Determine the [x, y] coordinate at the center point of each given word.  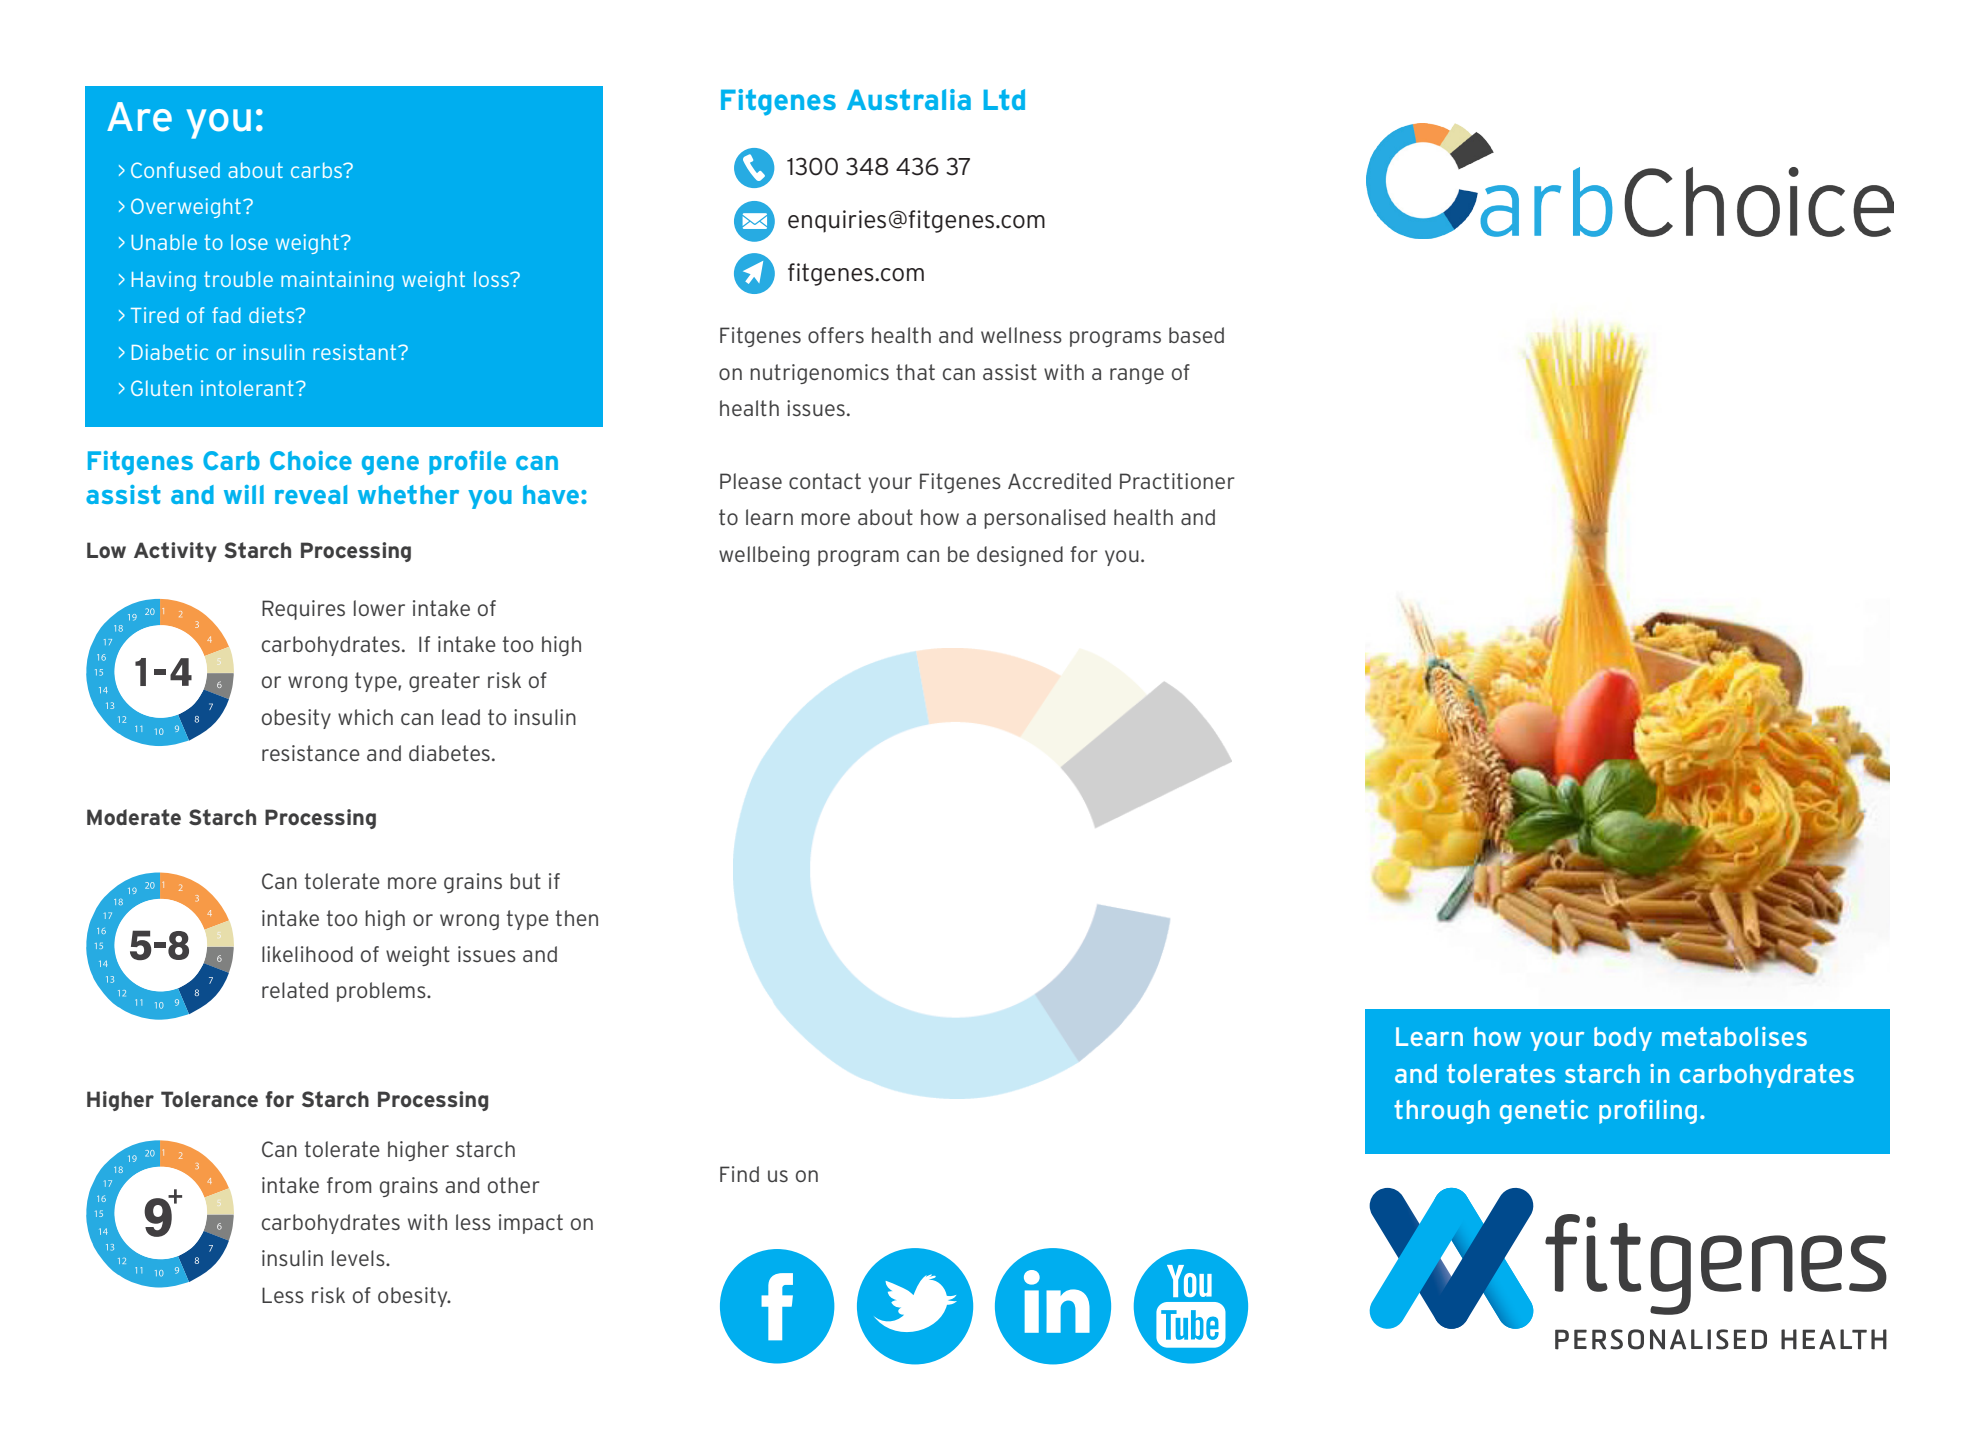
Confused [175, 170]
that [915, 372]
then [577, 918]
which [365, 717]
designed [1020, 556]
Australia [909, 99]
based [1196, 335]
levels [359, 1258]
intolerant [247, 388]
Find [739, 1174]
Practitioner [1177, 481]
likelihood [307, 954]
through [1441, 1112]
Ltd [1004, 99]
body [1623, 1039]
